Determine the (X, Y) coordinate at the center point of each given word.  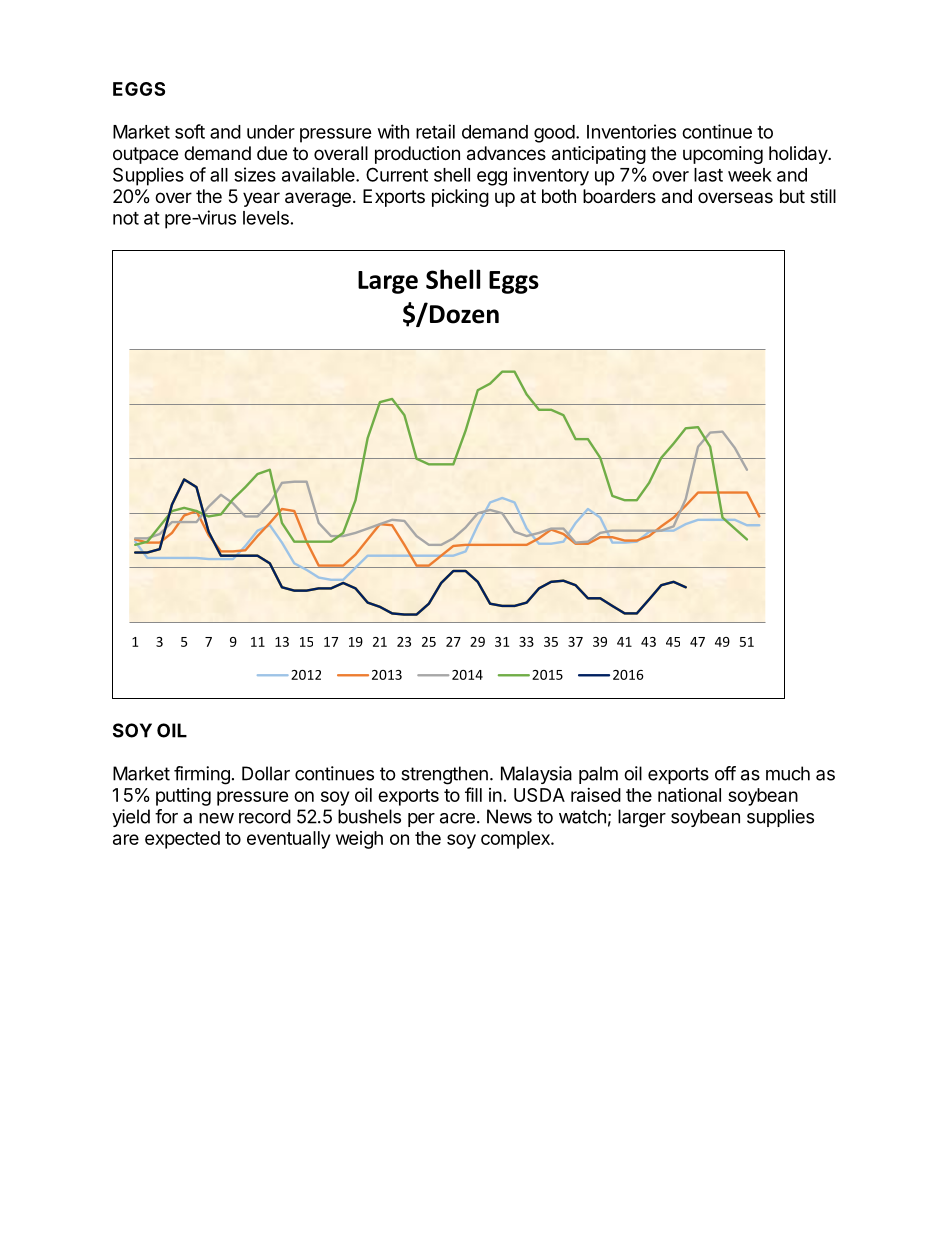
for (166, 816)
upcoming (723, 155)
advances (506, 153)
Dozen (463, 313)
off (725, 773)
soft (190, 131)
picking (460, 198)
